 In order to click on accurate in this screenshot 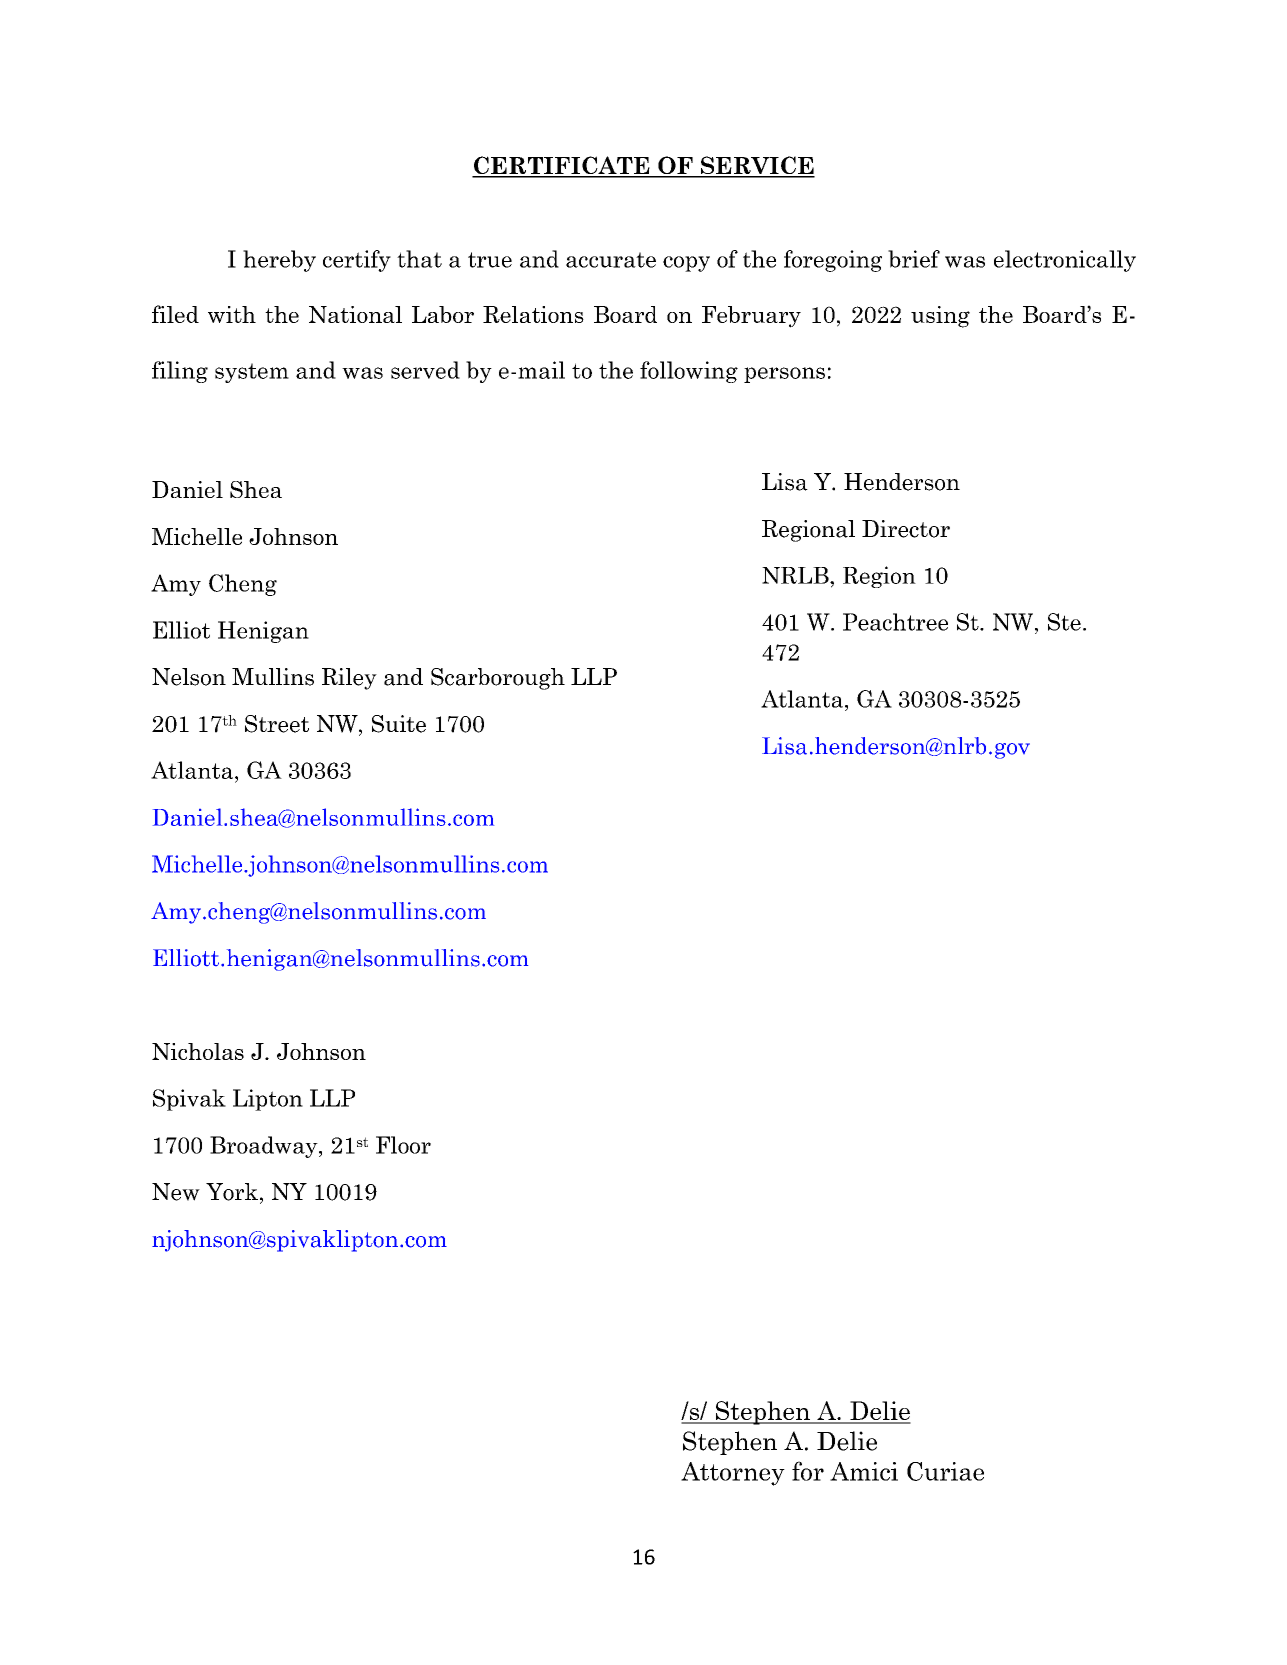, I will do `click(611, 260)`.
